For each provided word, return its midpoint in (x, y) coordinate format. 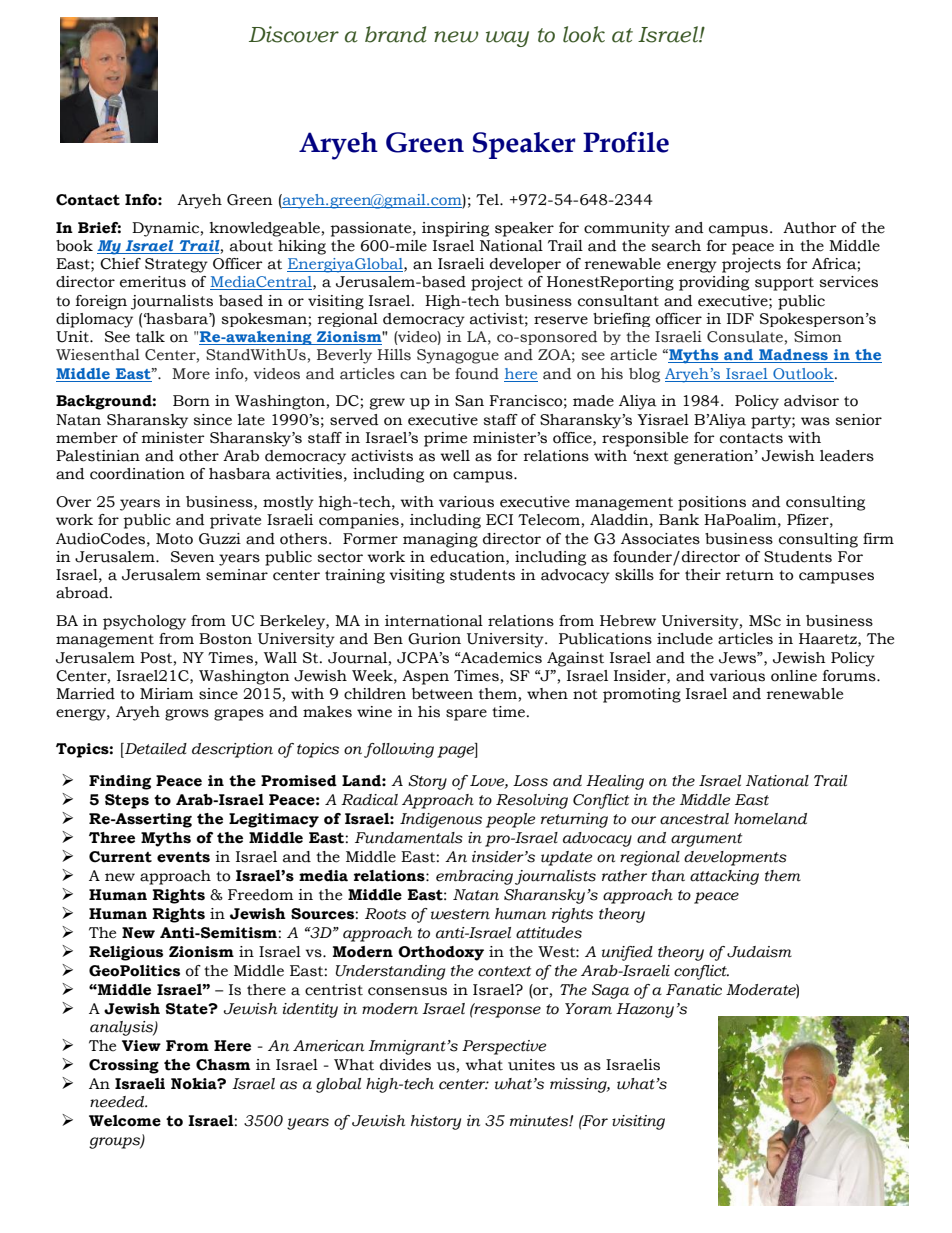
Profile (626, 142)
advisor (811, 401)
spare (466, 715)
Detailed (155, 749)
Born (191, 401)
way (507, 39)
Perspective (504, 1047)
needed (118, 1102)
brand (396, 34)
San (469, 401)
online (794, 676)
